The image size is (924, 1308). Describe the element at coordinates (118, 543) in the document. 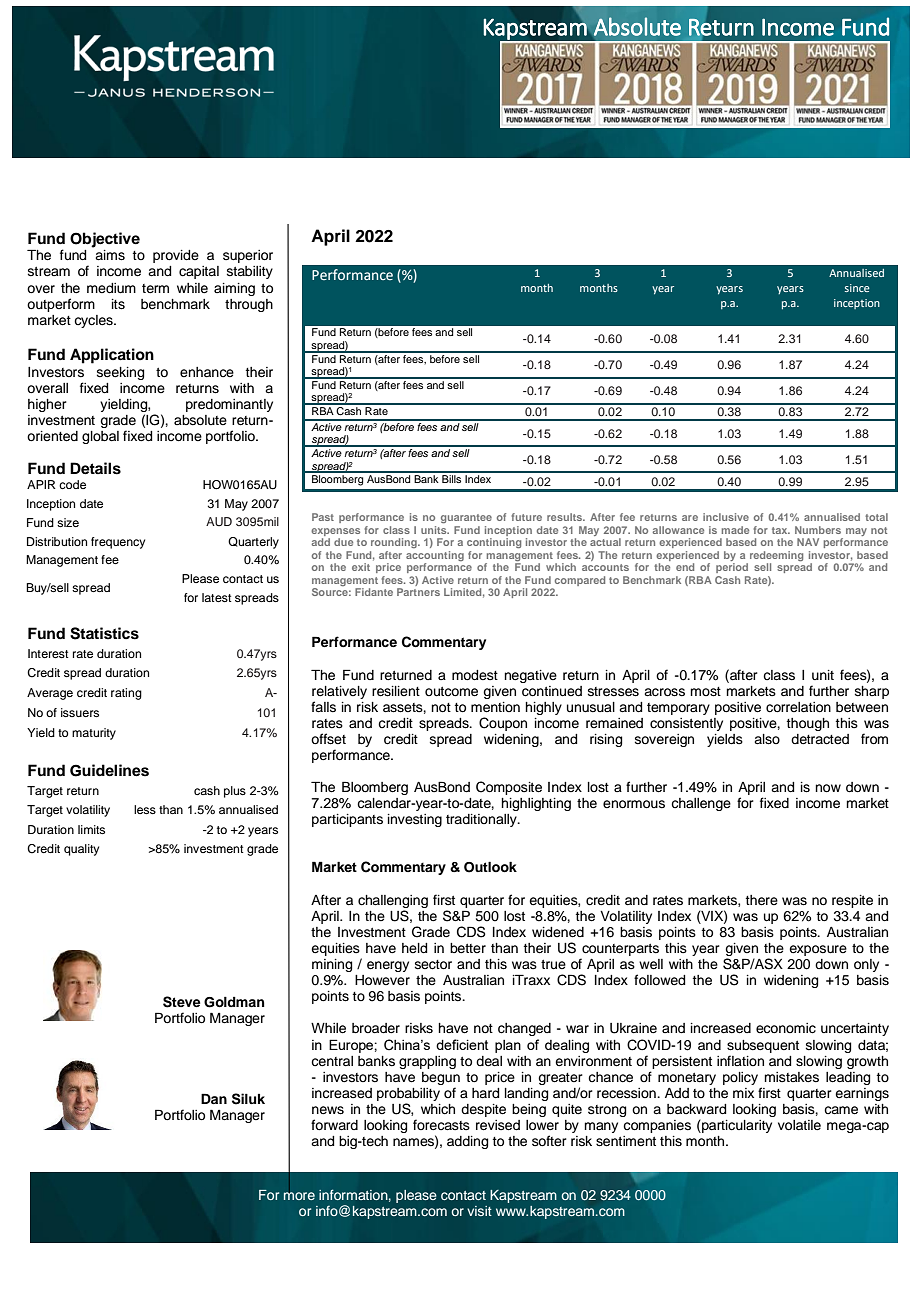

I see `frequency` at that location.
